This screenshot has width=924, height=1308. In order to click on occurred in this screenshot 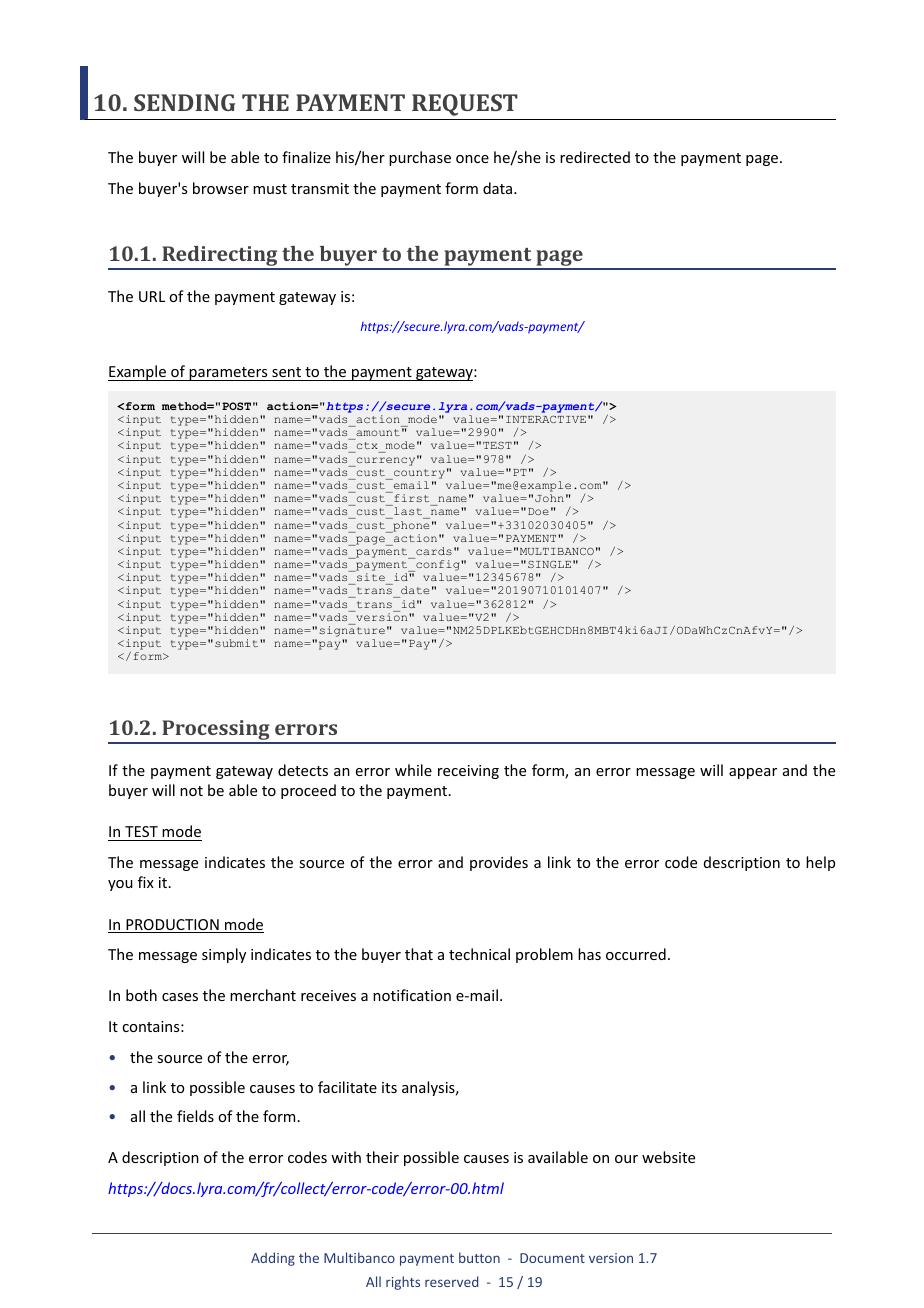, I will do `click(636, 954)`.
